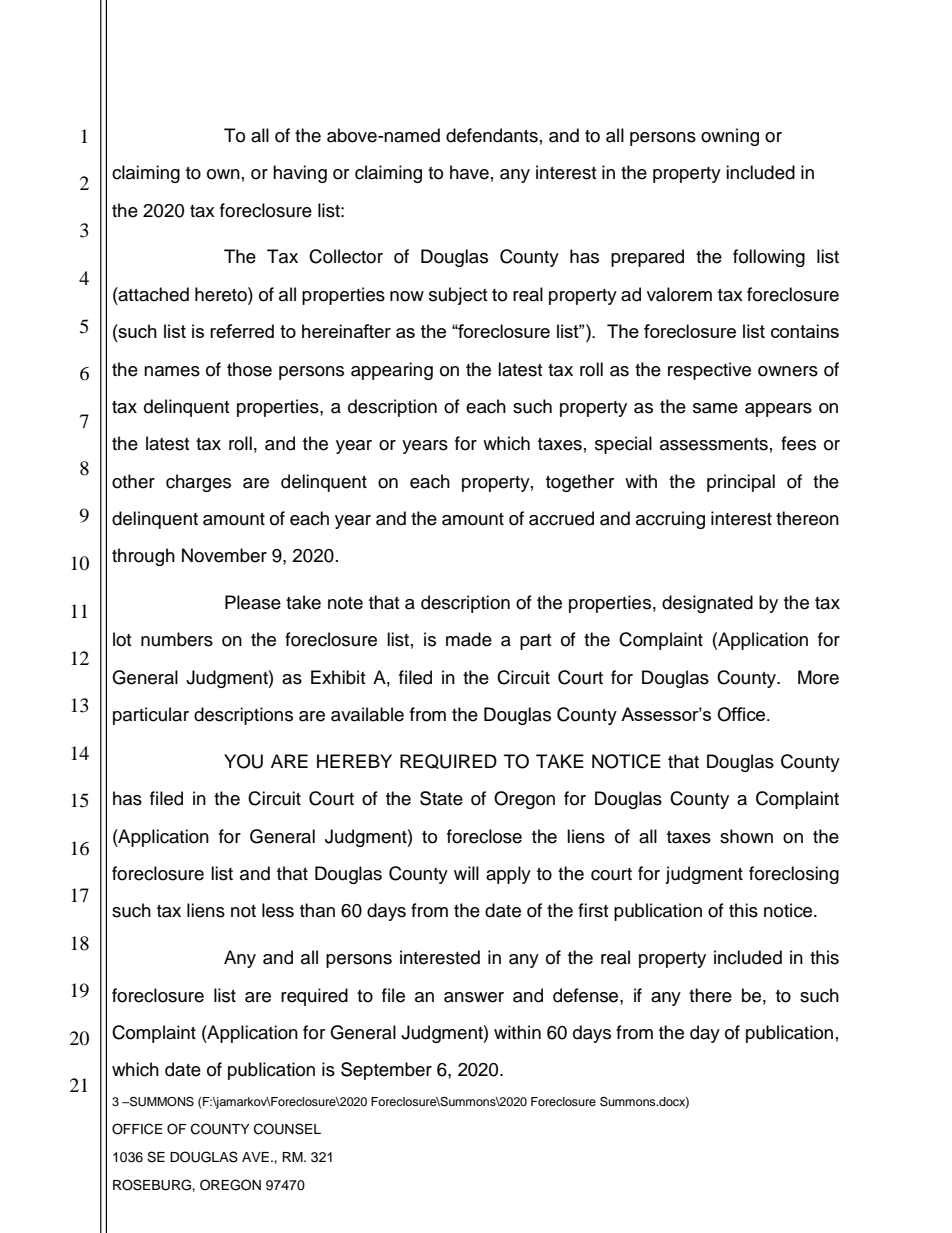 This page has height=1233, width=952. What do you see at coordinates (300, 174) in the page?
I see `having` at bounding box center [300, 174].
